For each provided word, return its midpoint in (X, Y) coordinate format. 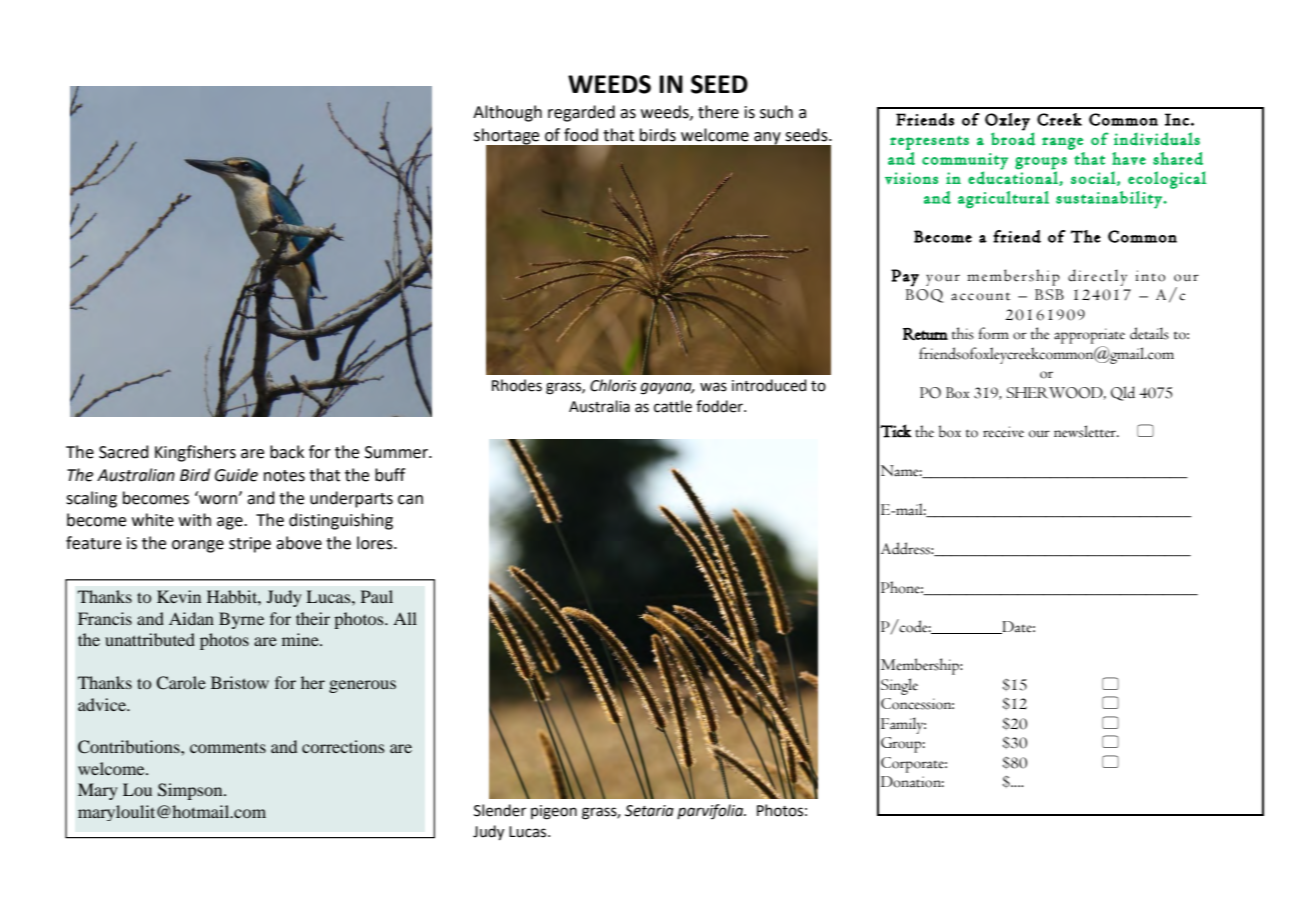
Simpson (191, 791)
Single (899, 686)
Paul (377, 596)
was (713, 387)
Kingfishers (195, 453)
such (776, 112)
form (994, 333)
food (581, 135)
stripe (250, 545)
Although (507, 113)
